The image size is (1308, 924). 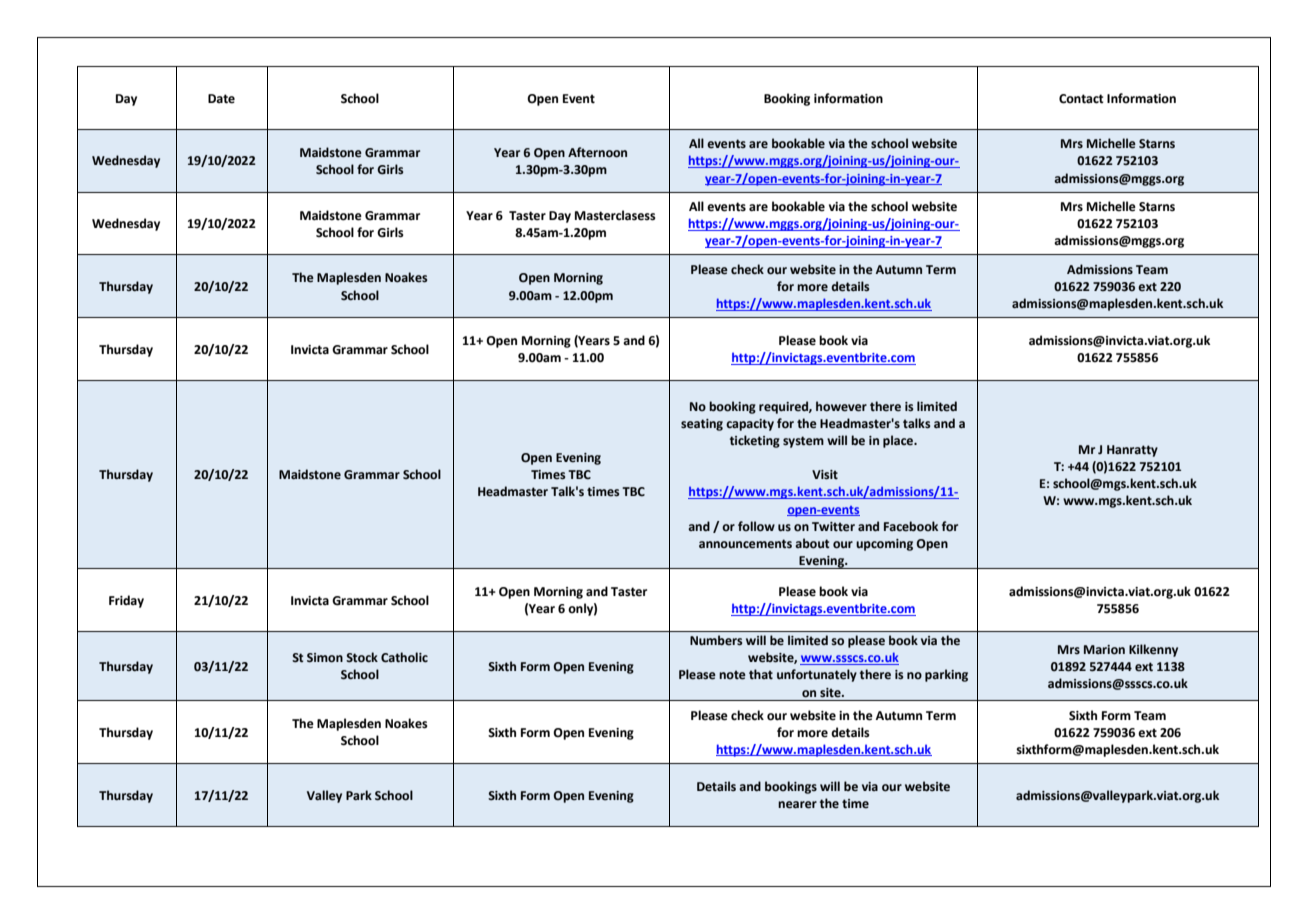 What do you see at coordinates (899, 441) in the screenshot?
I see `place` at bounding box center [899, 441].
